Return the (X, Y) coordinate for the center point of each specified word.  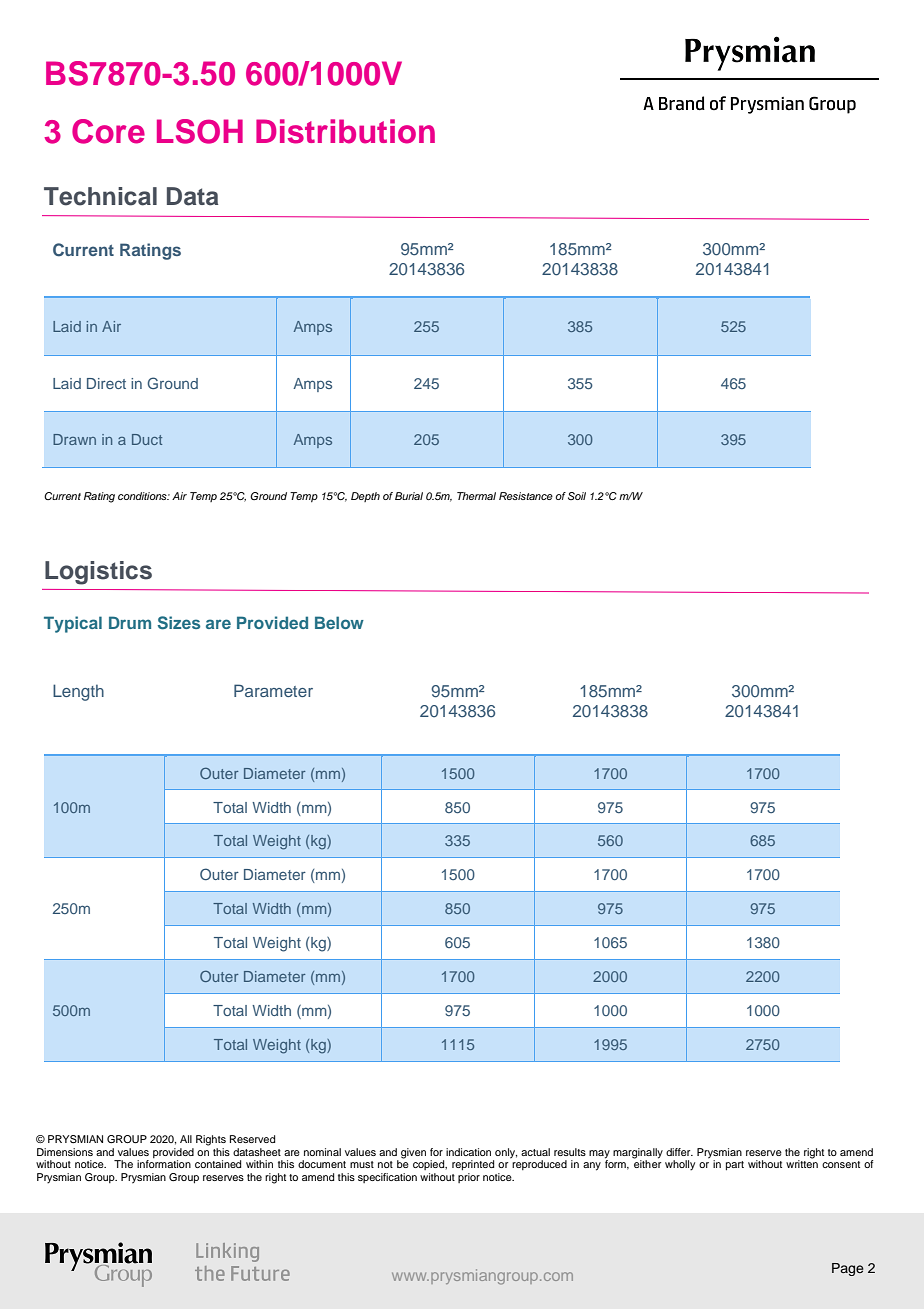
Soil (577, 496)
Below (339, 622)
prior (469, 1178)
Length (78, 692)
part (735, 1166)
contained (218, 1164)
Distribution (345, 131)
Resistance (526, 496)
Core (108, 131)
